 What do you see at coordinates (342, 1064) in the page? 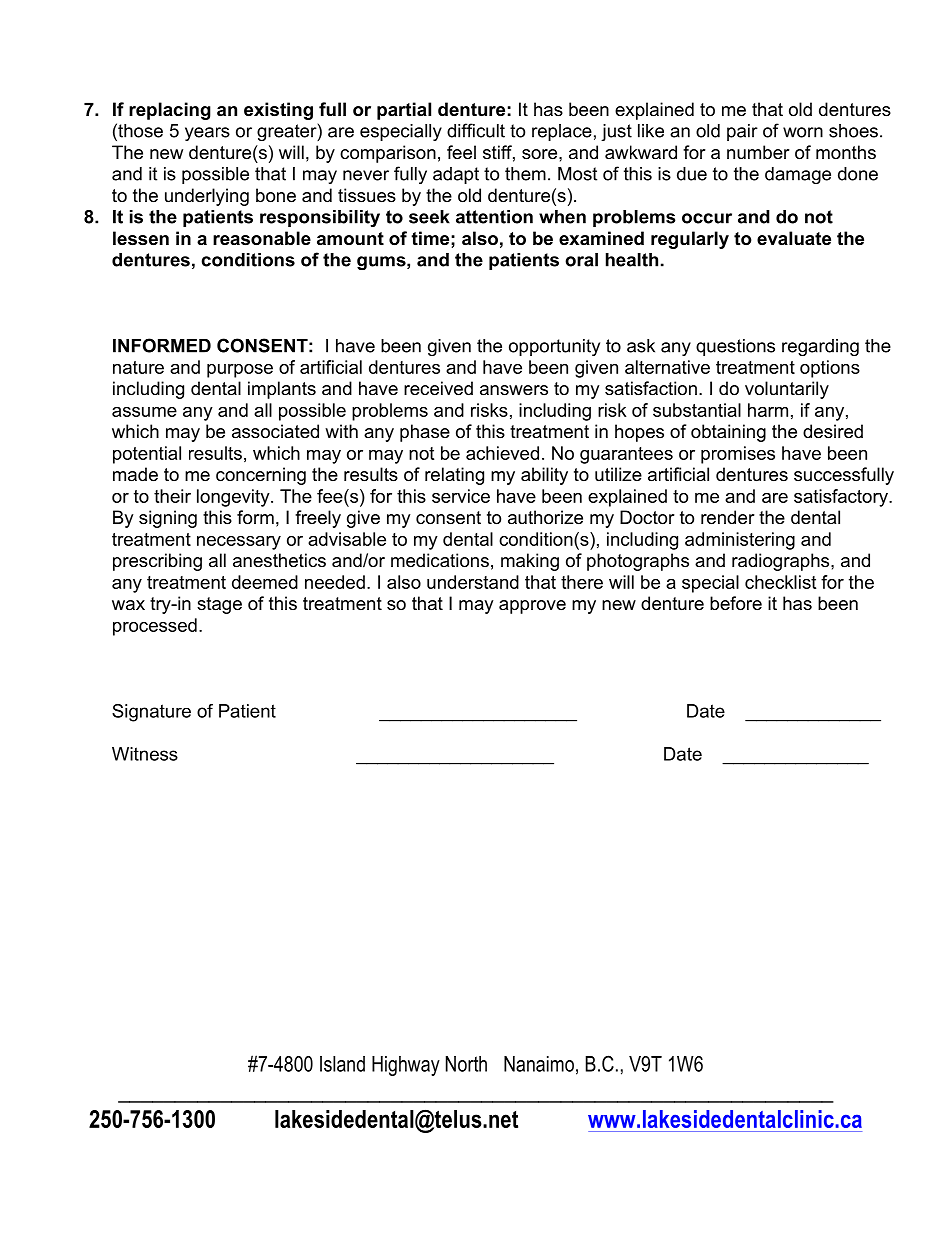
I see `Island` at bounding box center [342, 1064].
